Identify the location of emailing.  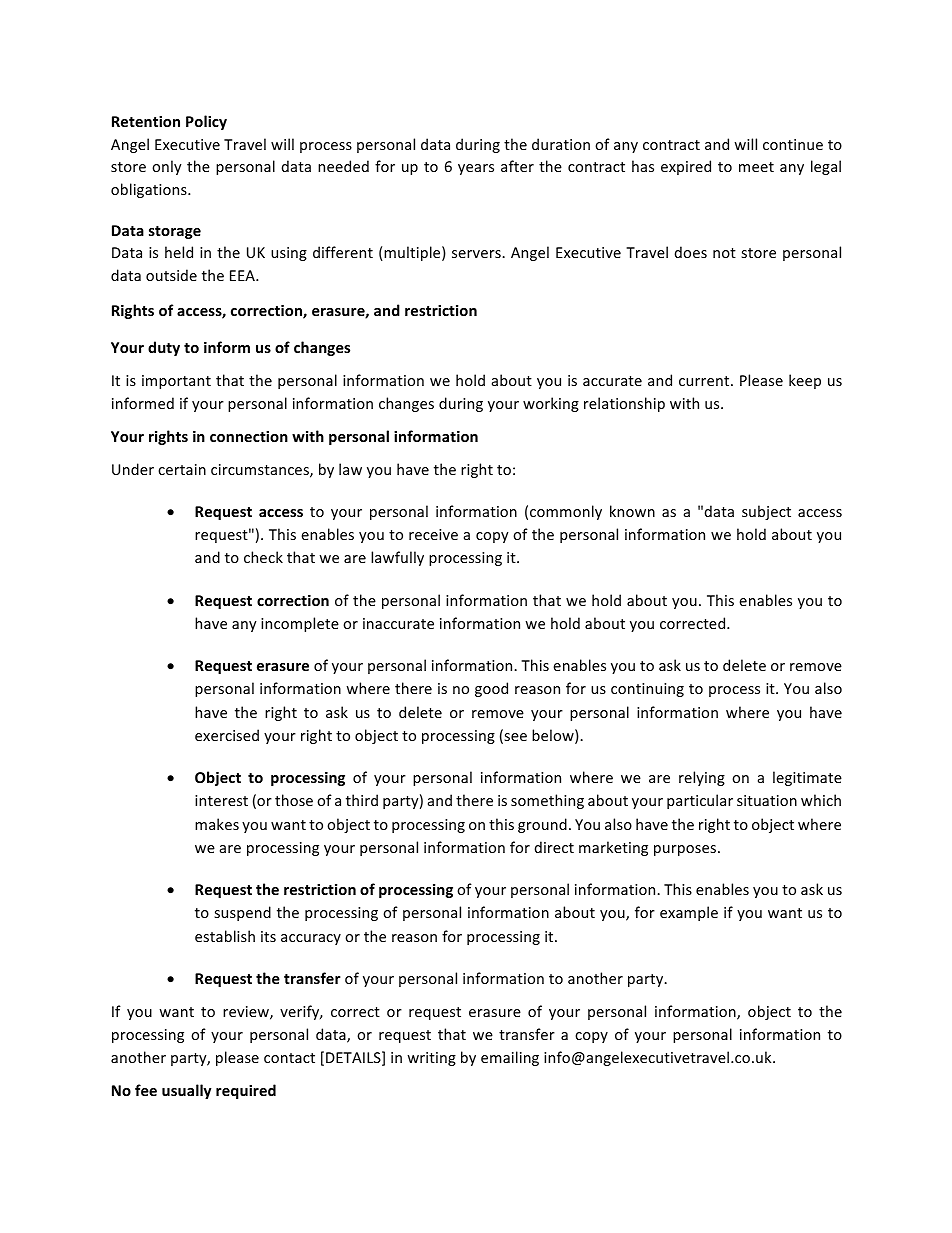
(510, 1058).
